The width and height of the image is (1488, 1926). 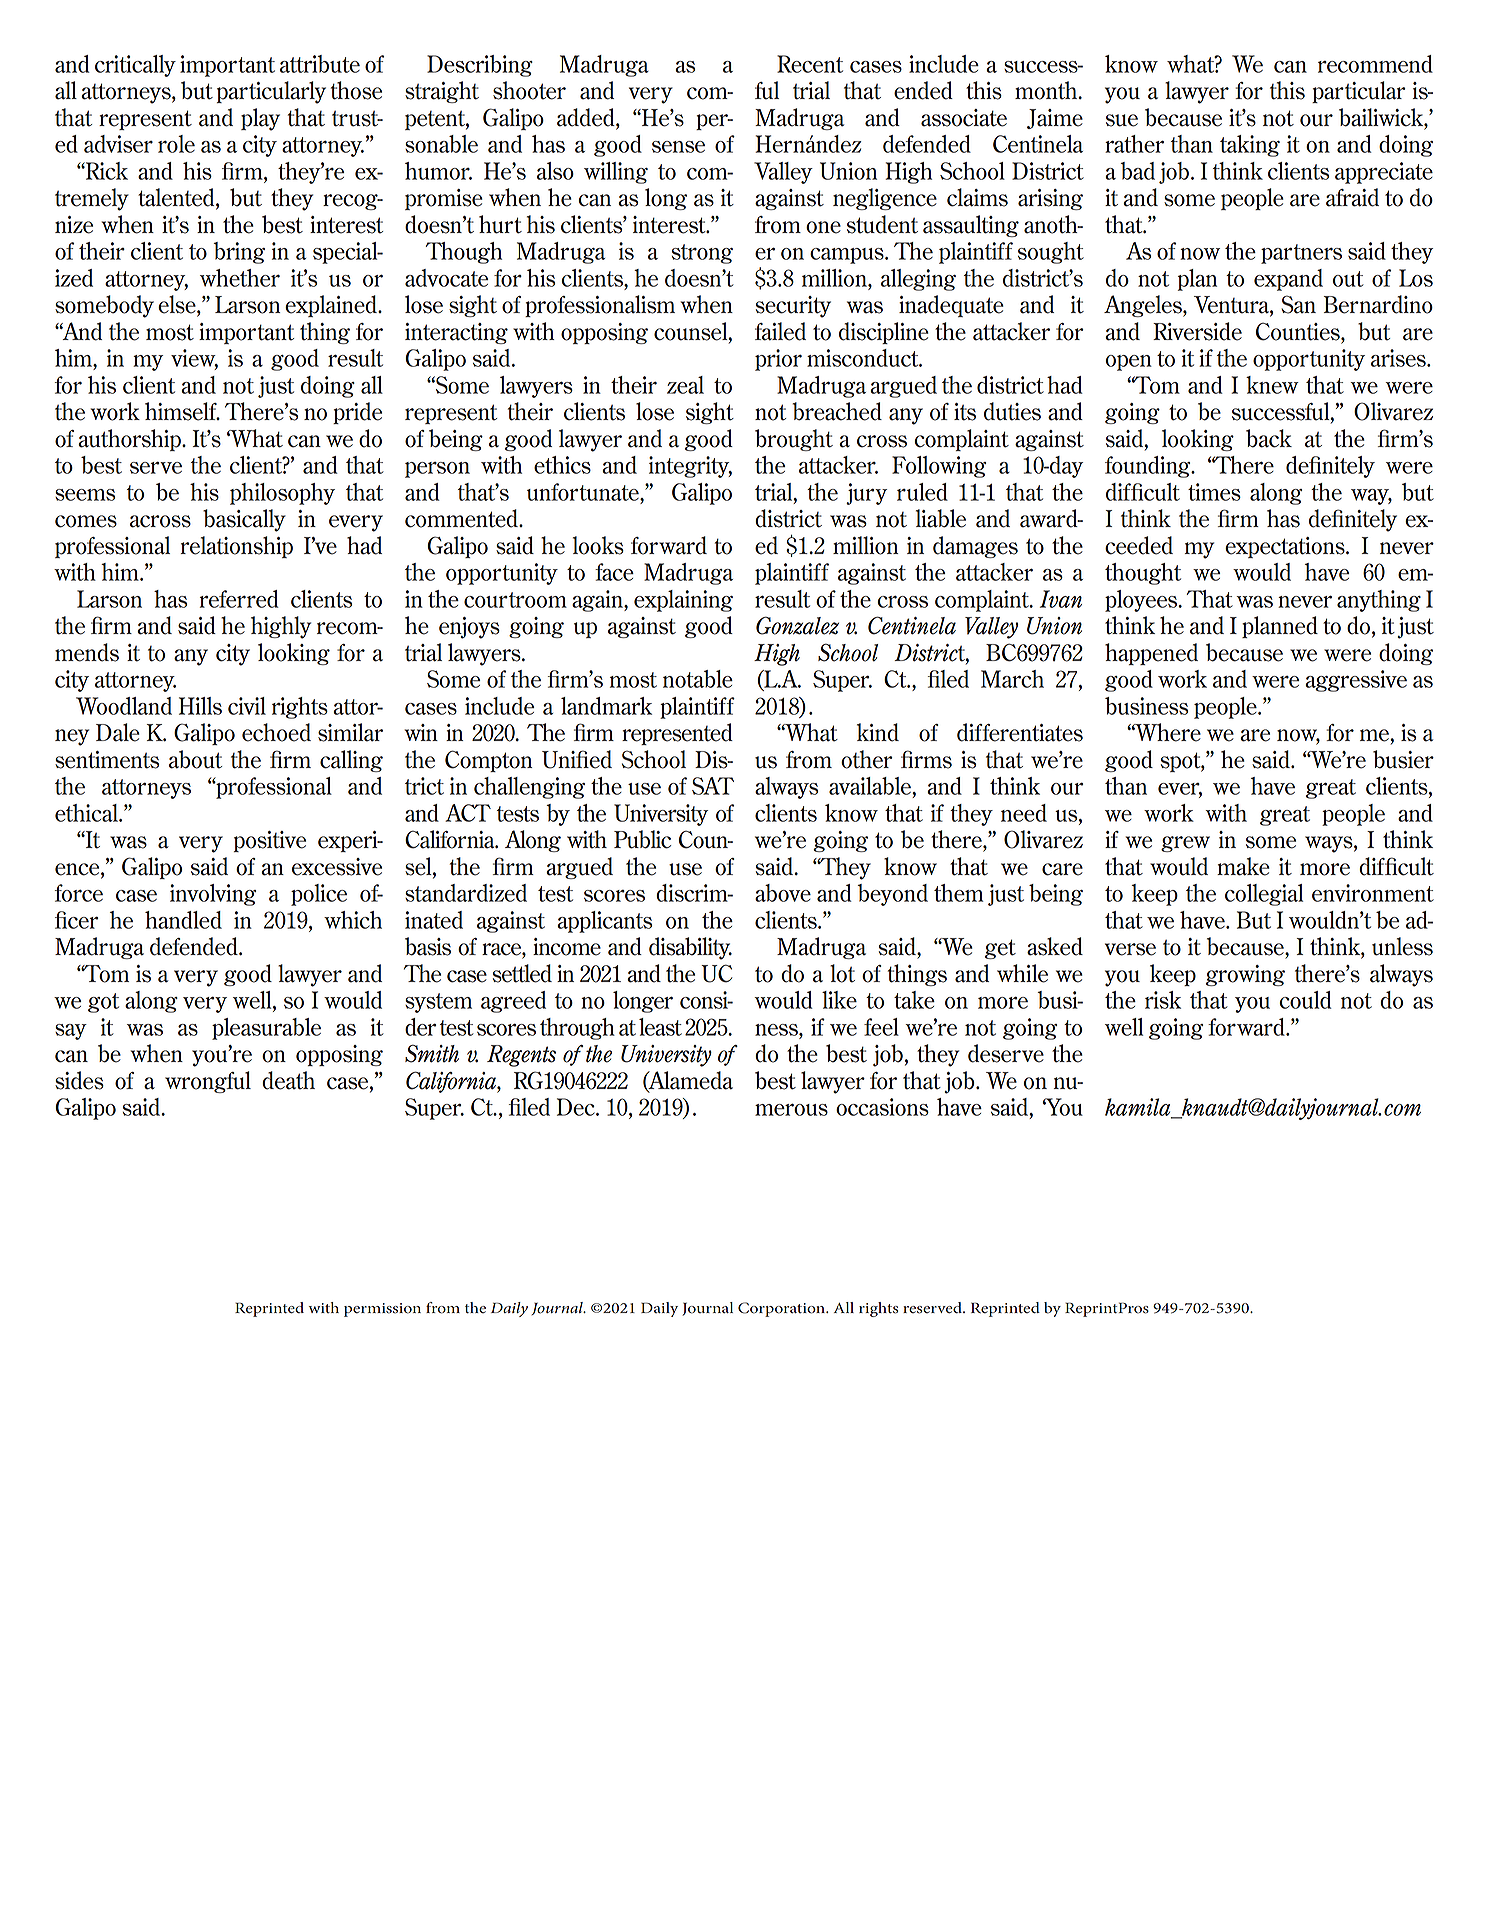 I want to click on civil, so click(x=247, y=706).
